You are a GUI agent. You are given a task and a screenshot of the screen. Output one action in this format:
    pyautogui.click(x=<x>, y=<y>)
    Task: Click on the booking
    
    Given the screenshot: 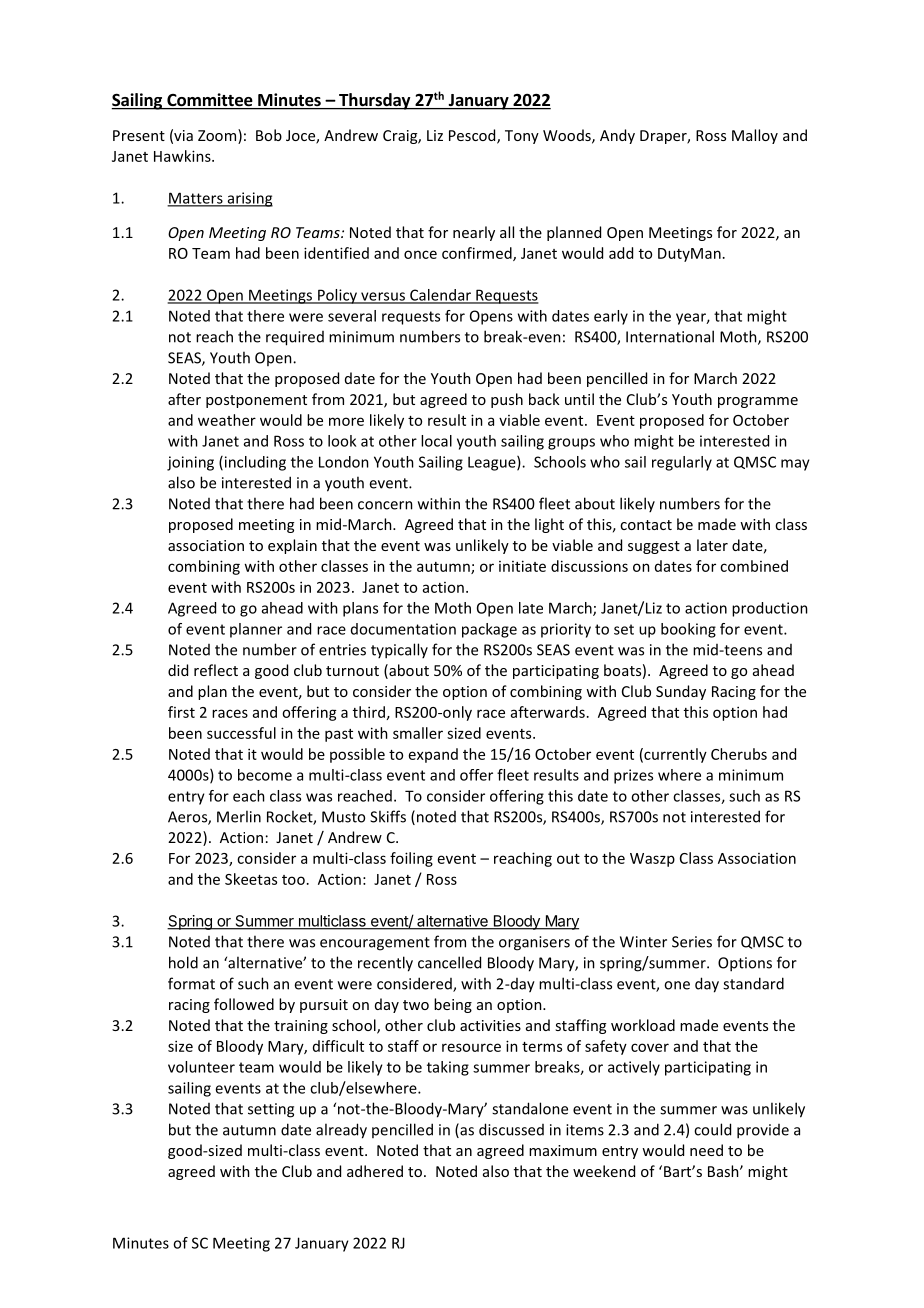 What is the action you would take?
    pyautogui.click(x=688, y=630)
